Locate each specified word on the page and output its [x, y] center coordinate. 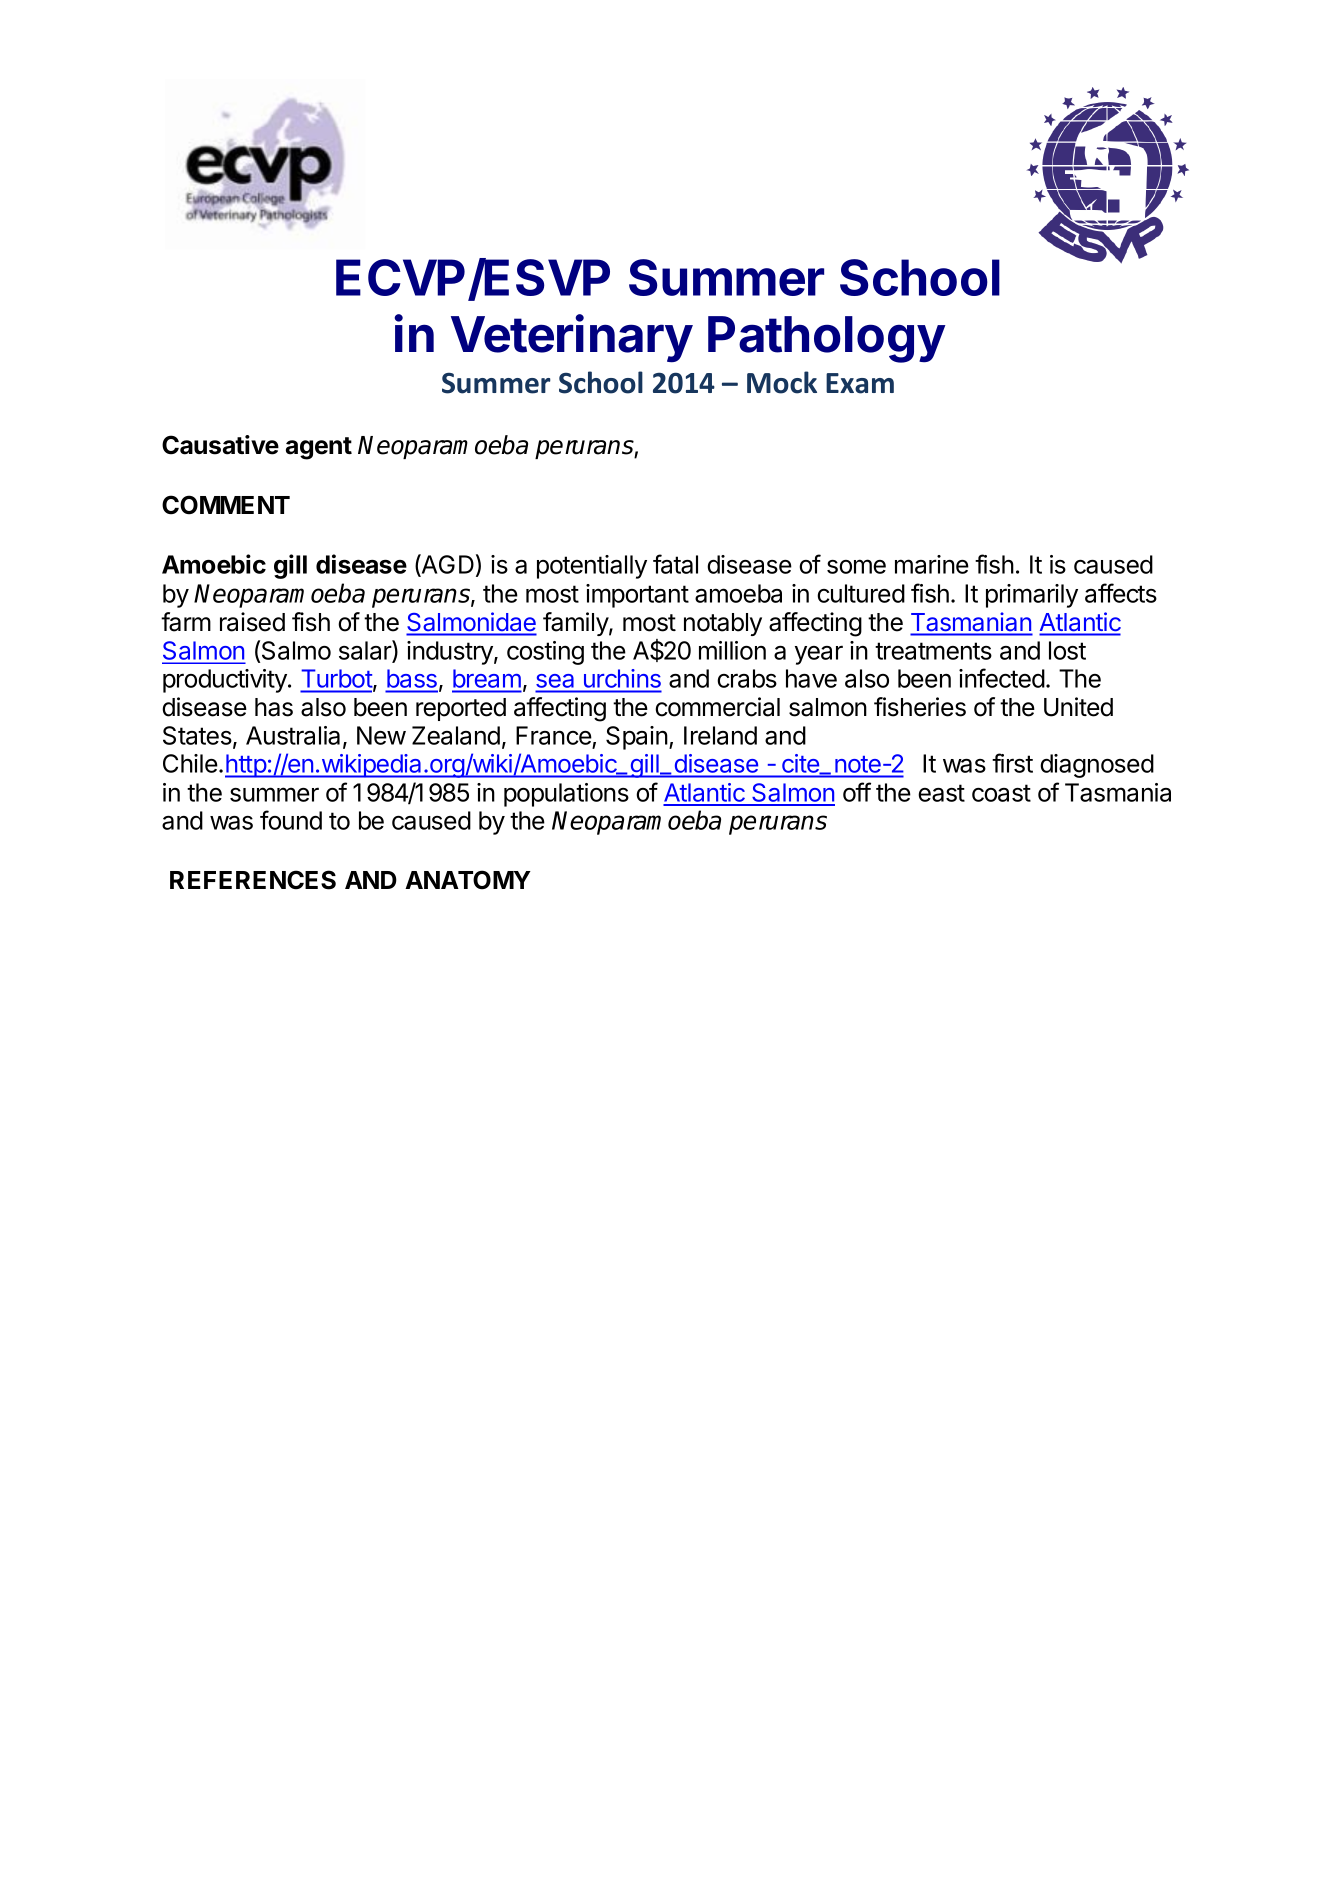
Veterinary [572, 338]
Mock [782, 382]
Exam [860, 383]
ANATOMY [468, 880]
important [637, 596]
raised [252, 622]
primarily [1032, 596]
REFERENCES [253, 880]
